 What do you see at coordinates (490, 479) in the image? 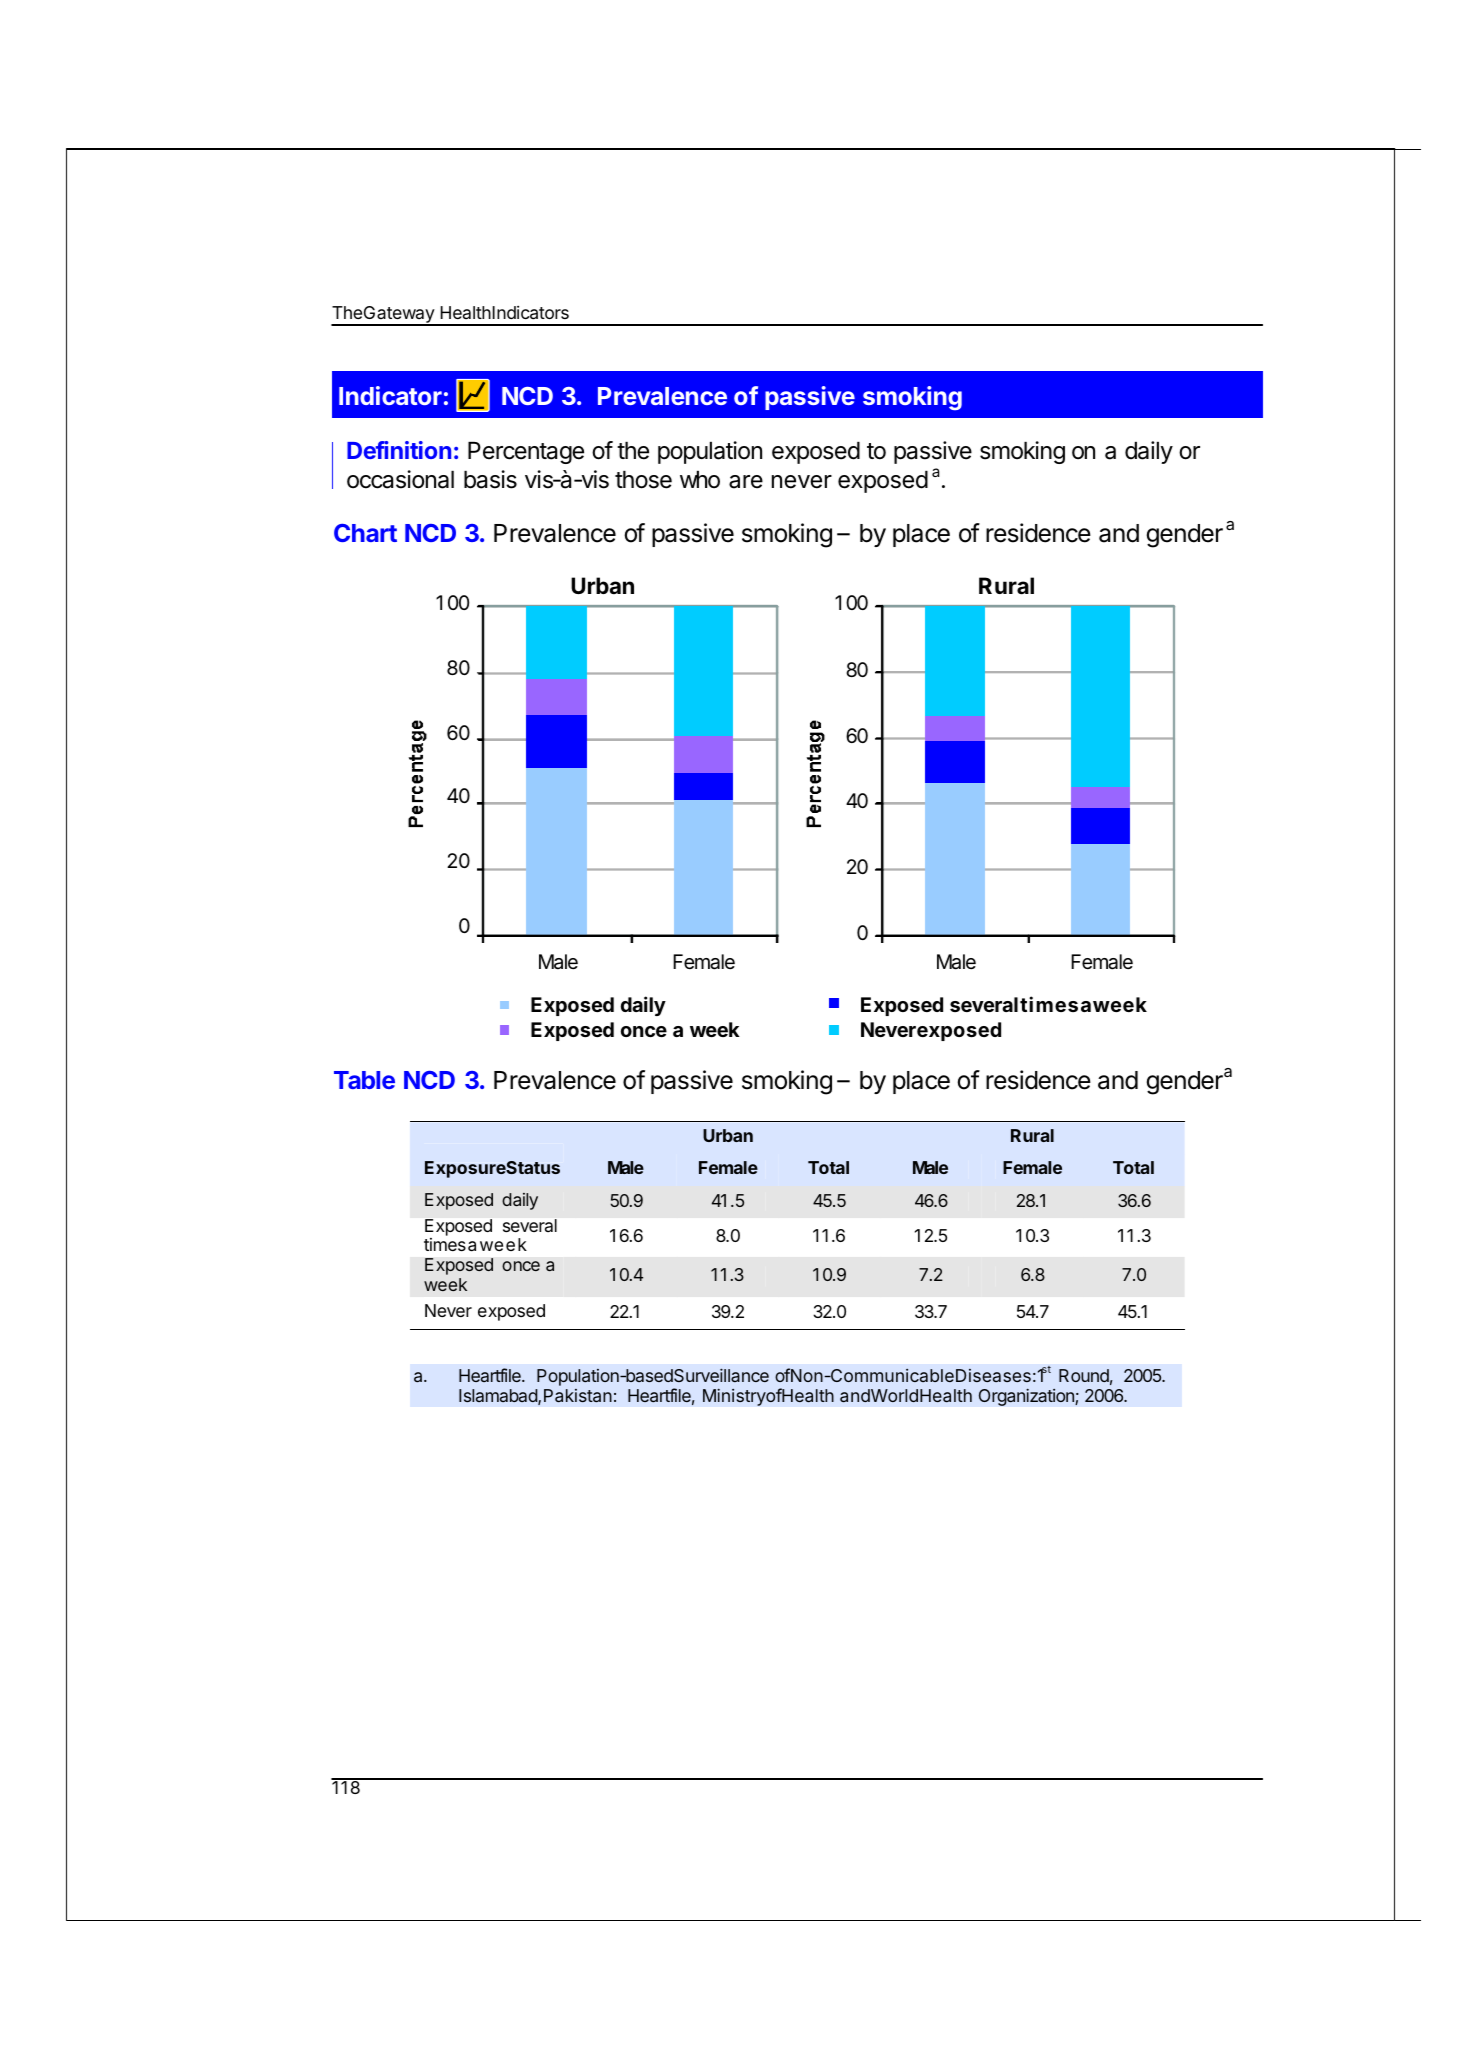
I see `basis` at bounding box center [490, 479].
